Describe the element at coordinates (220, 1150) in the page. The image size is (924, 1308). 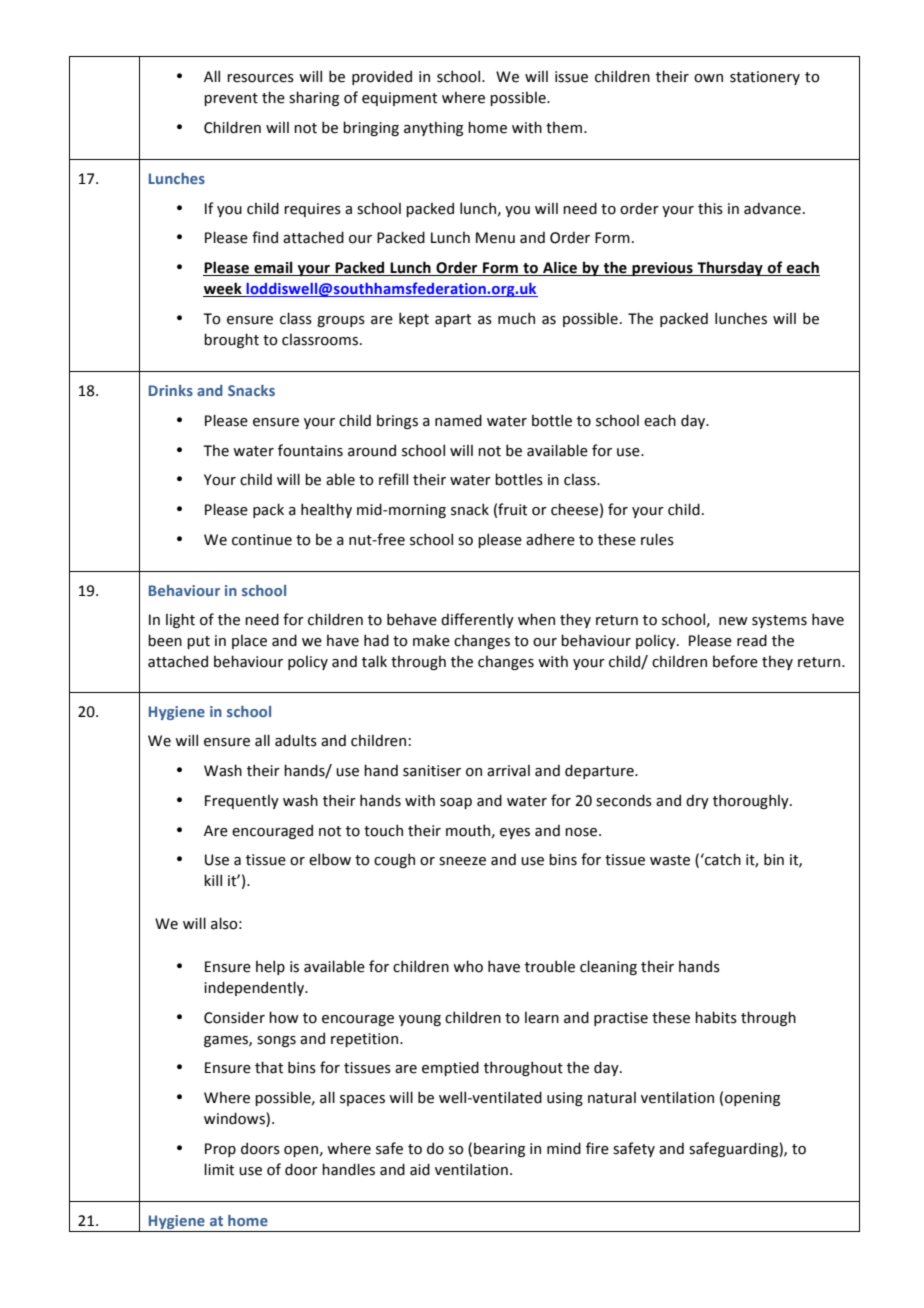
I see `Prop` at that location.
